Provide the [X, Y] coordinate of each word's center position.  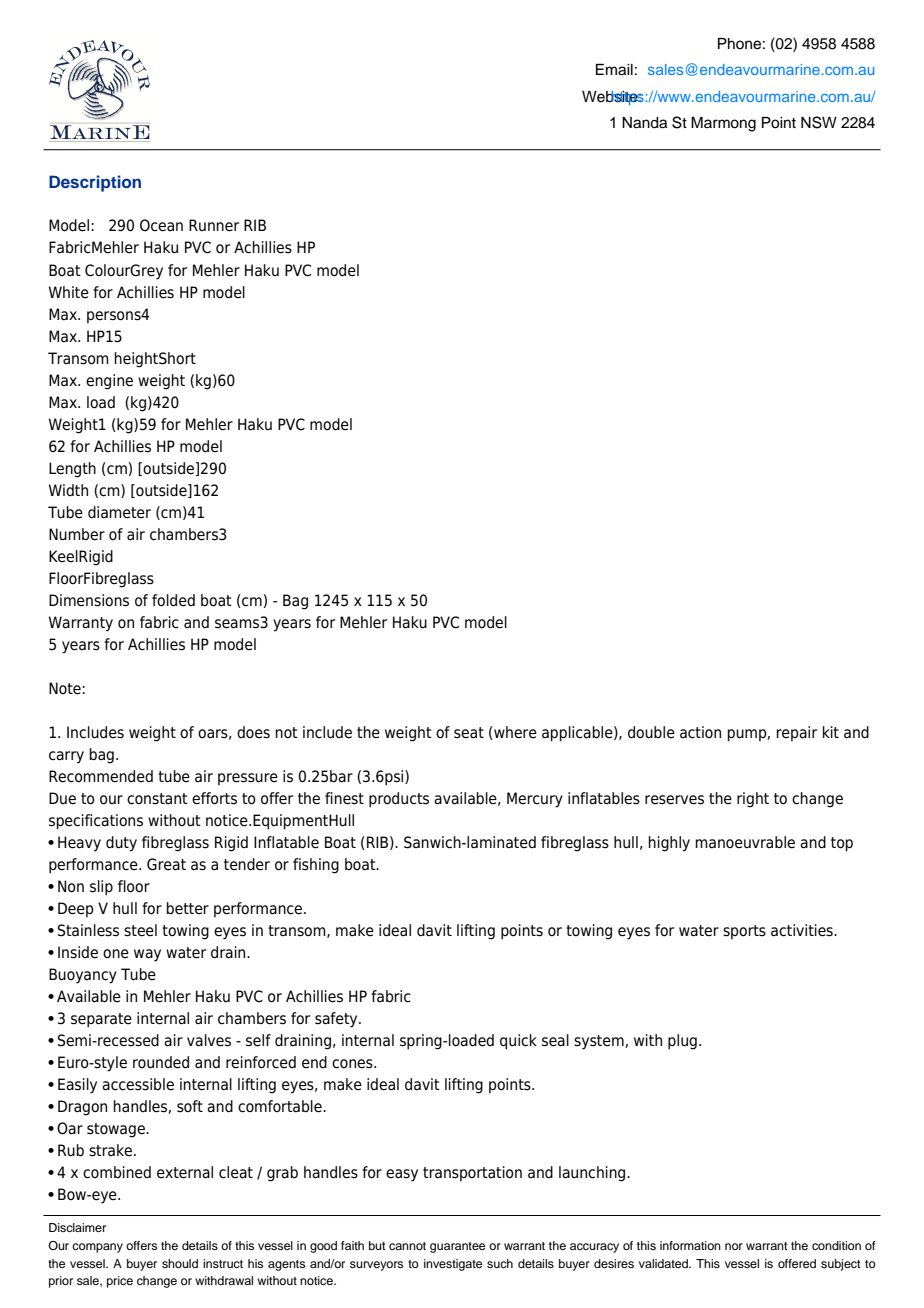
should [180, 1263]
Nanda [644, 123]
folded [173, 600]
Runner [214, 225]
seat [469, 733]
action [700, 732]
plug [682, 1042]
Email [614, 70]
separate [101, 1020]
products [399, 800]
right [753, 800]
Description [95, 183]
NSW [819, 122]
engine [109, 382]
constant [157, 799]
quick [518, 1042]
